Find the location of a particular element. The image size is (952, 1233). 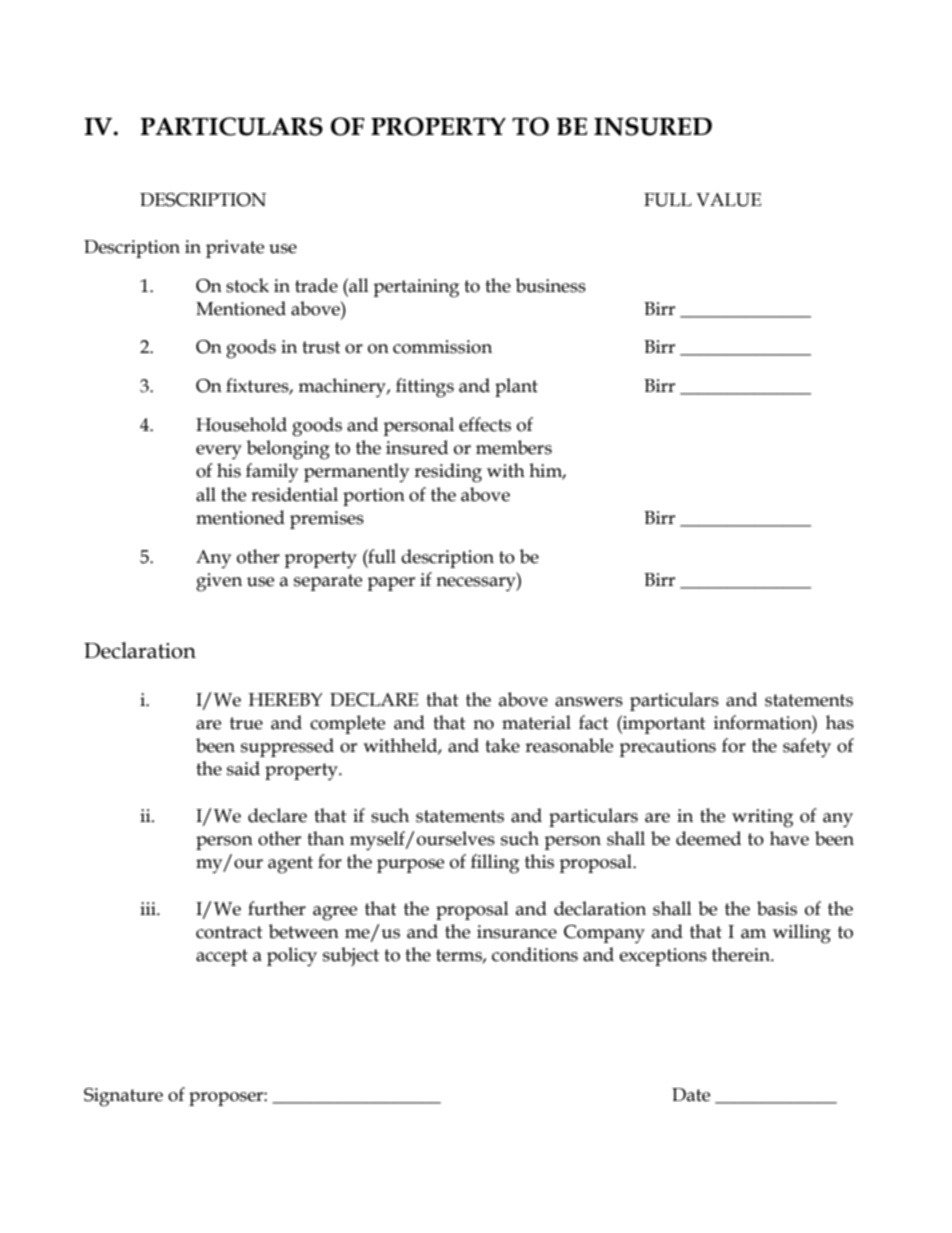

writing is located at coordinates (762, 818).
